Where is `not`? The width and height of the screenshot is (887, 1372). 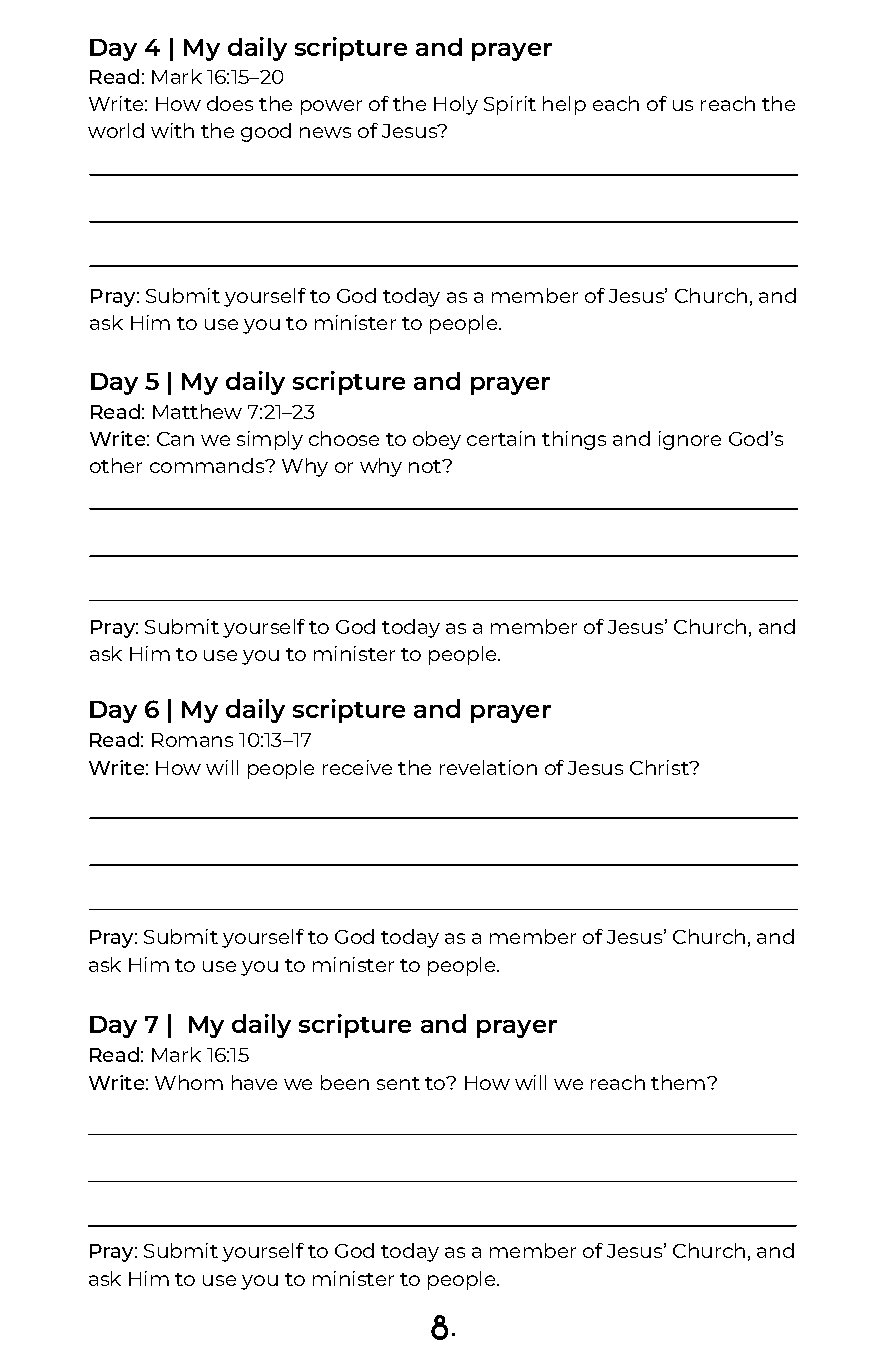 not is located at coordinates (426, 466).
